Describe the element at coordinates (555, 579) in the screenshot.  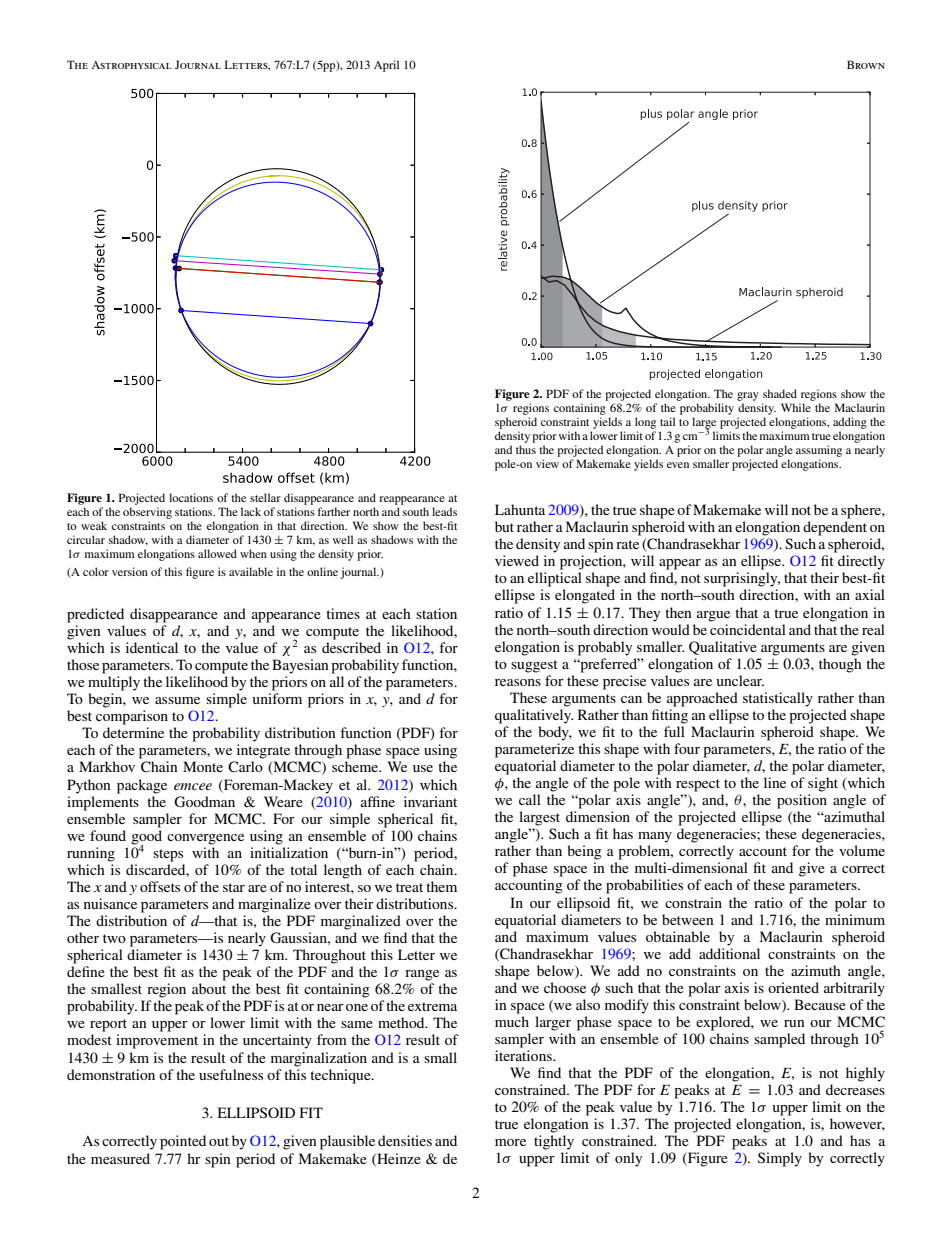
I see `elliptical` at that location.
